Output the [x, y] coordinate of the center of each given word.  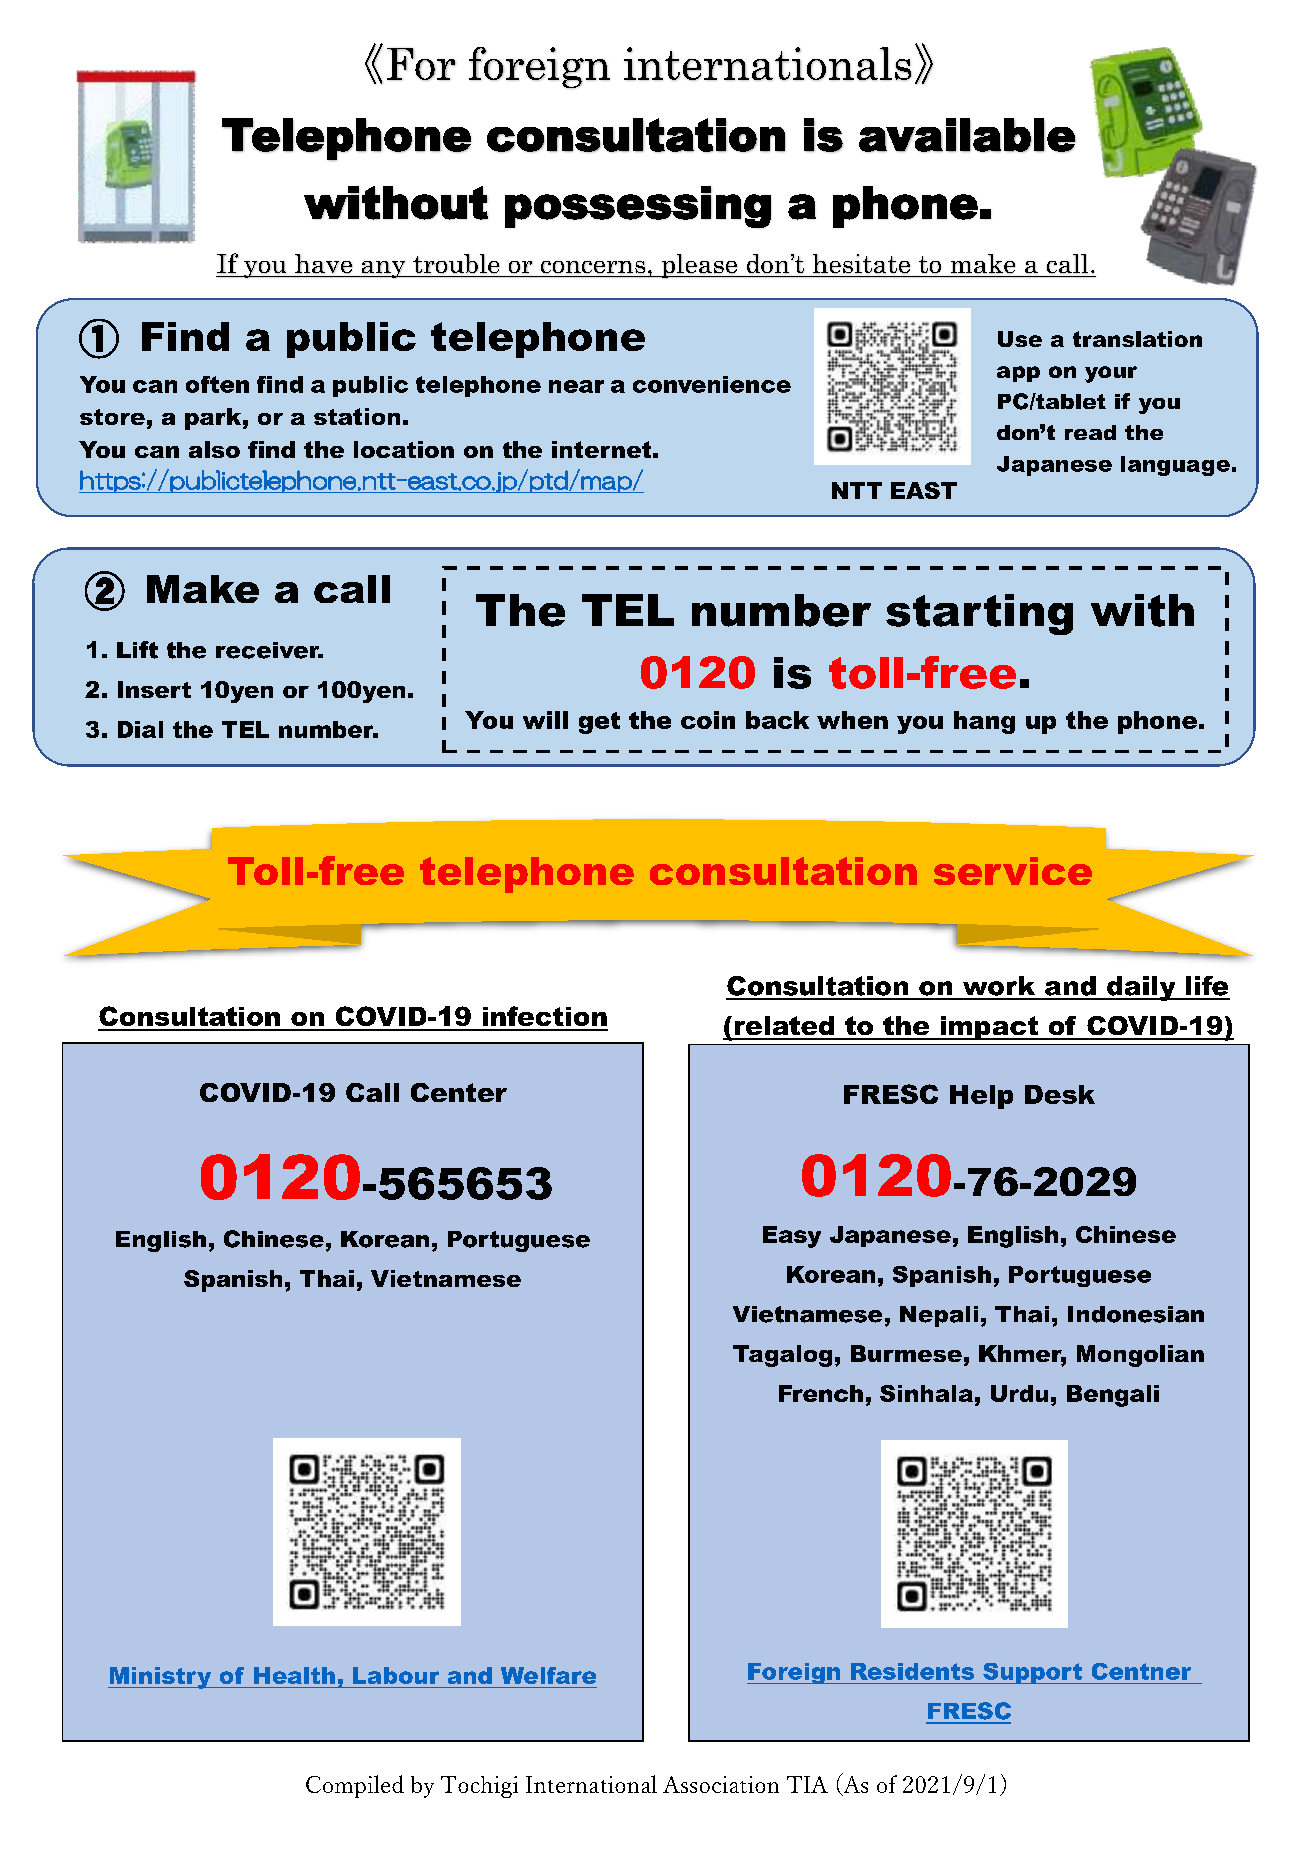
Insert [154, 689]
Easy [792, 1237]
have [323, 263]
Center [459, 1092]
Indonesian [1136, 1314]
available [967, 135]
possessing [638, 207]
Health [294, 1675]
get [599, 723]
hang [984, 722]
